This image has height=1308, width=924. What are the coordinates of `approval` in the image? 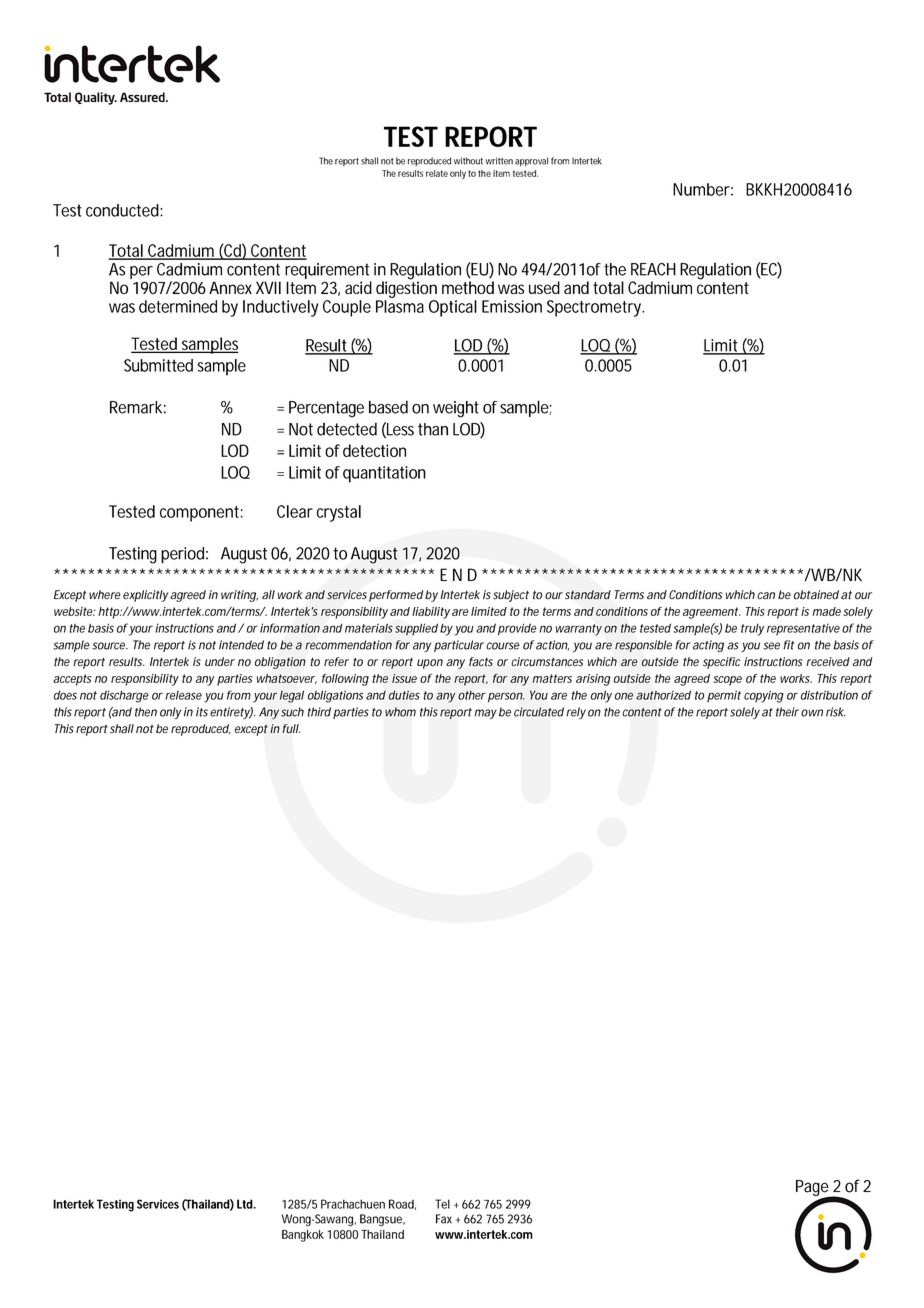 It's located at (531, 161).
